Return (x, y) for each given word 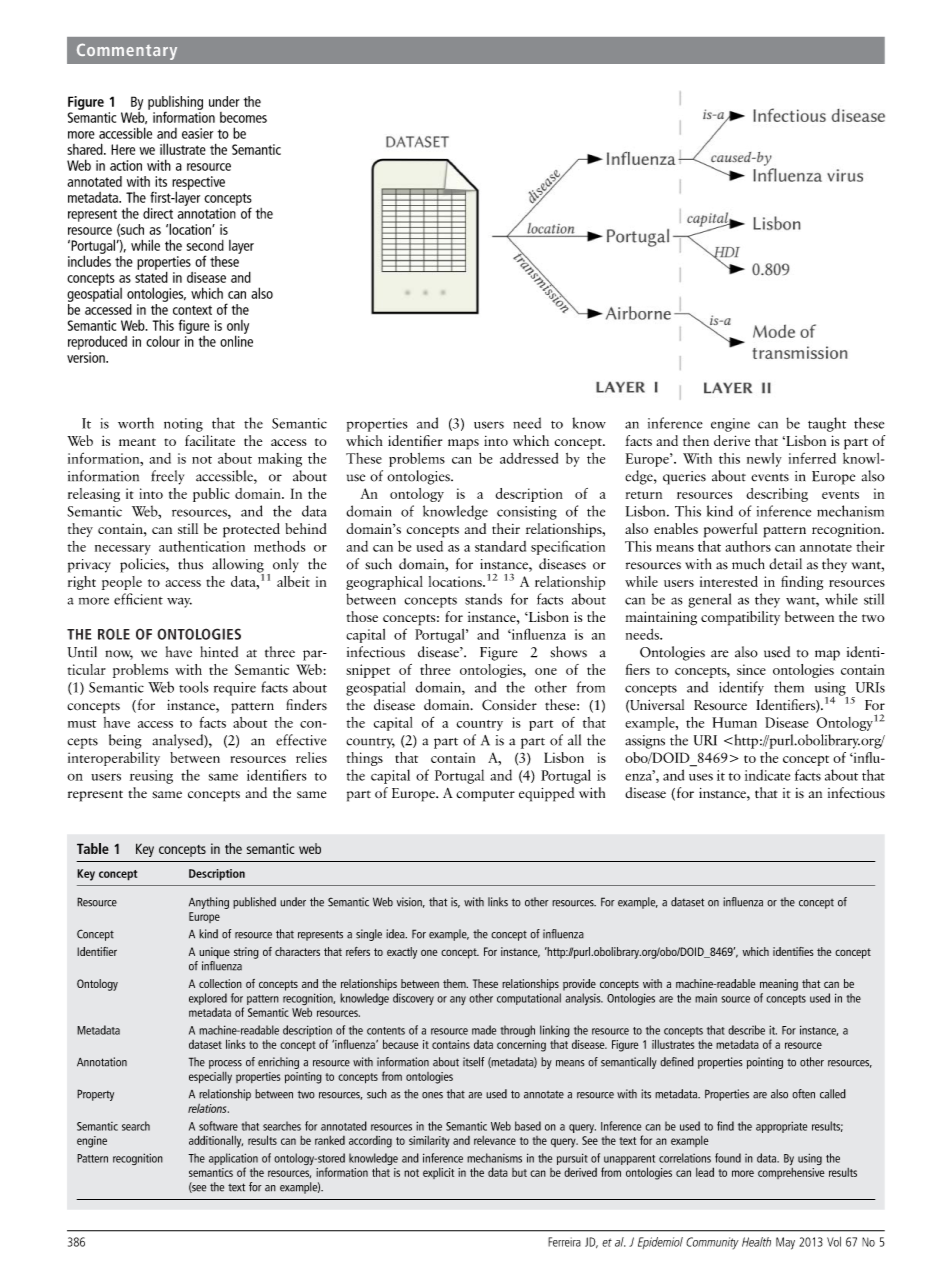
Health (756, 1242)
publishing (175, 104)
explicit (438, 1173)
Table (93, 848)
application (233, 1159)
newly (764, 460)
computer (485, 796)
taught (827, 424)
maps (463, 444)
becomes (243, 117)
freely (167, 477)
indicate (767, 775)
